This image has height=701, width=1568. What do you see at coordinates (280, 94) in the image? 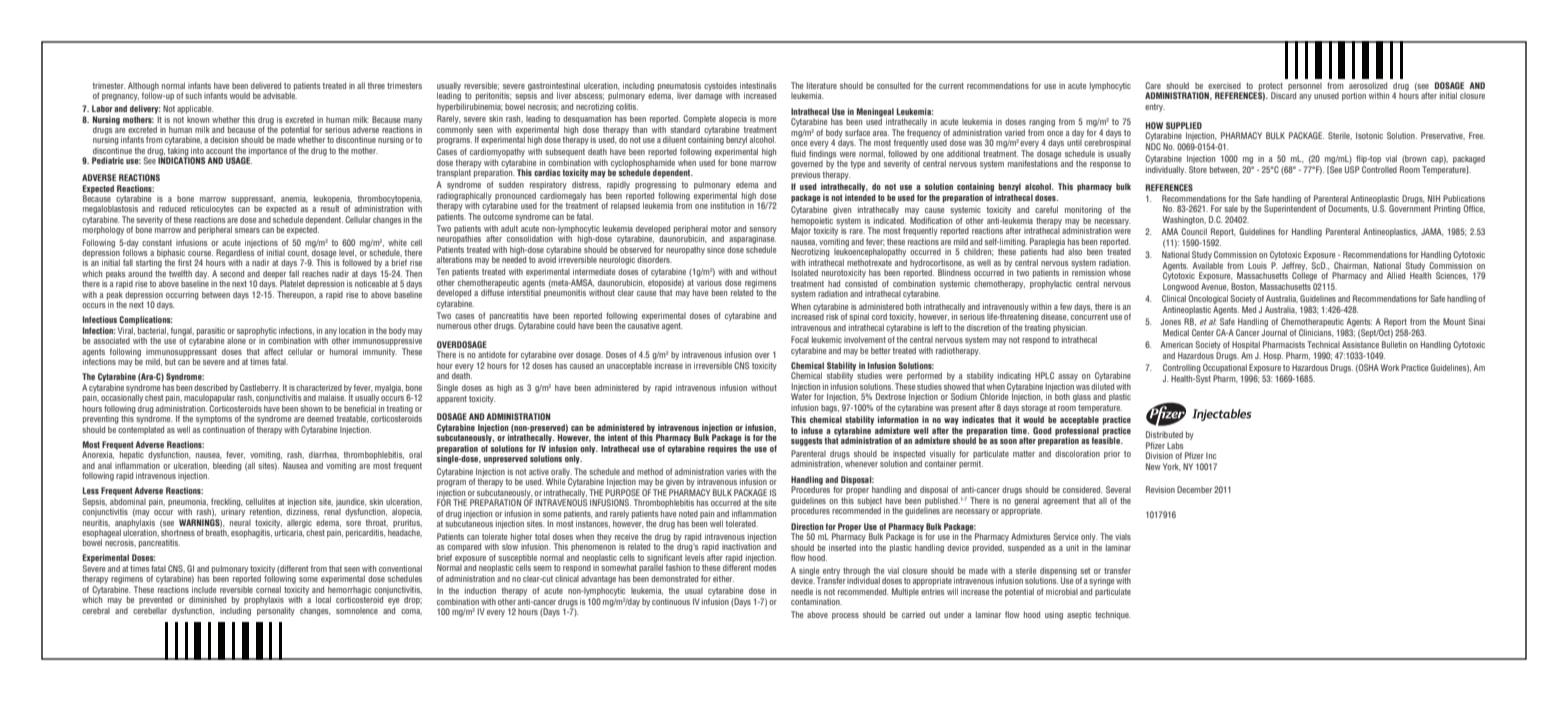
I see `advisable` at bounding box center [280, 94].
